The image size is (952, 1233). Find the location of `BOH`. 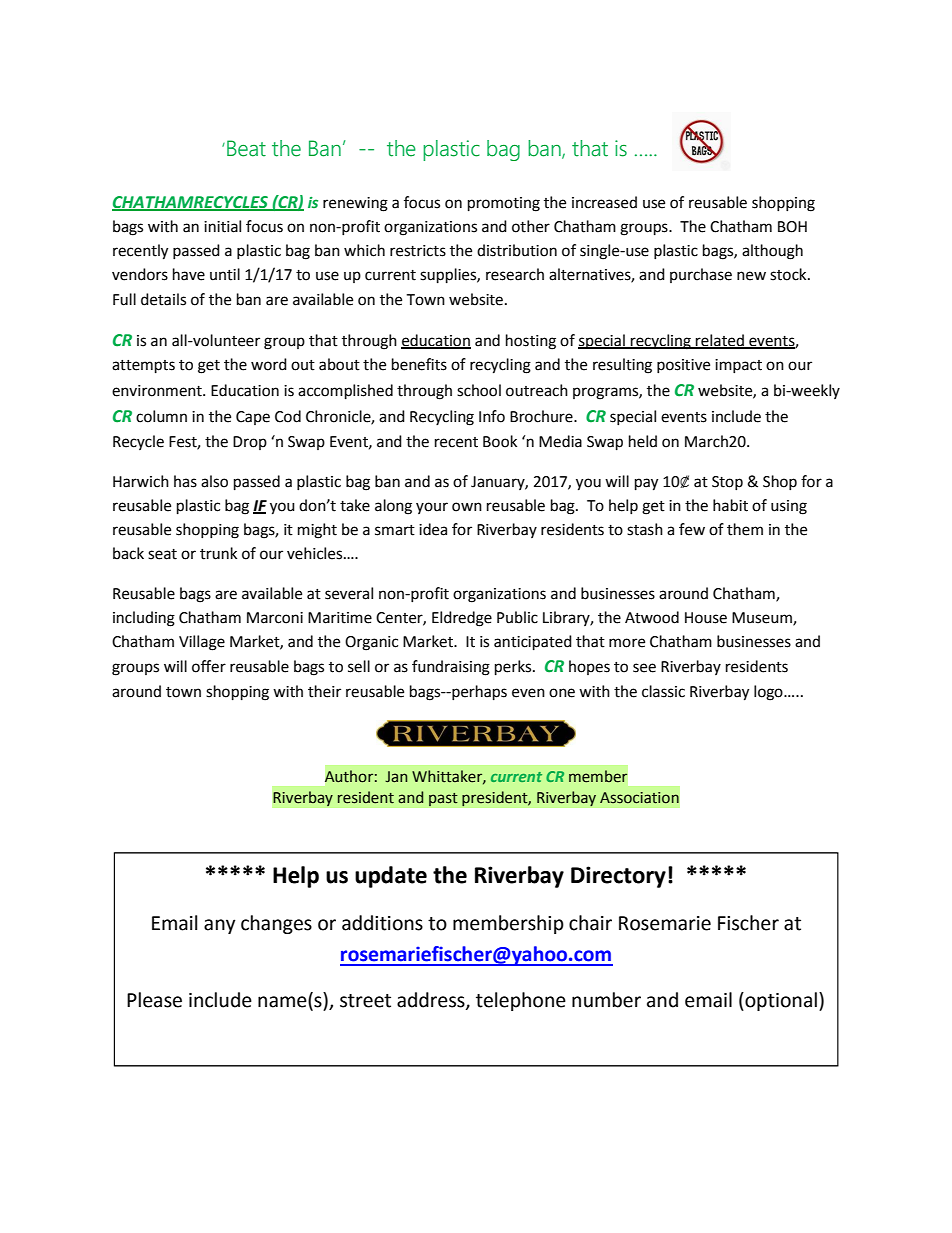

BOH is located at coordinates (792, 227).
